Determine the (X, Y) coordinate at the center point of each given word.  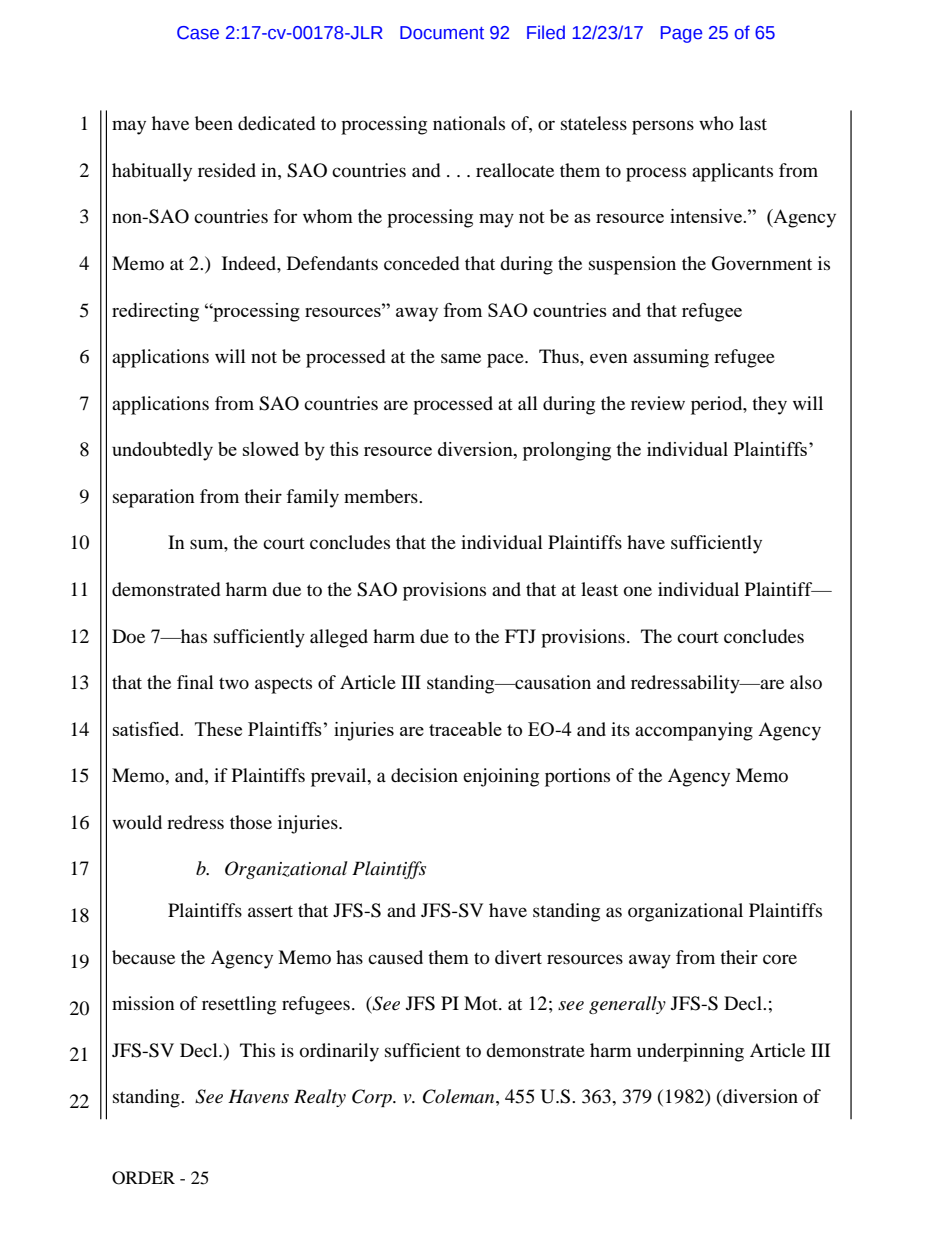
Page (681, 34)
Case (198, 33)
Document (442, 33)
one (638, 591)
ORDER (143, 1178)
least (599, 589)
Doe (128, 636)
